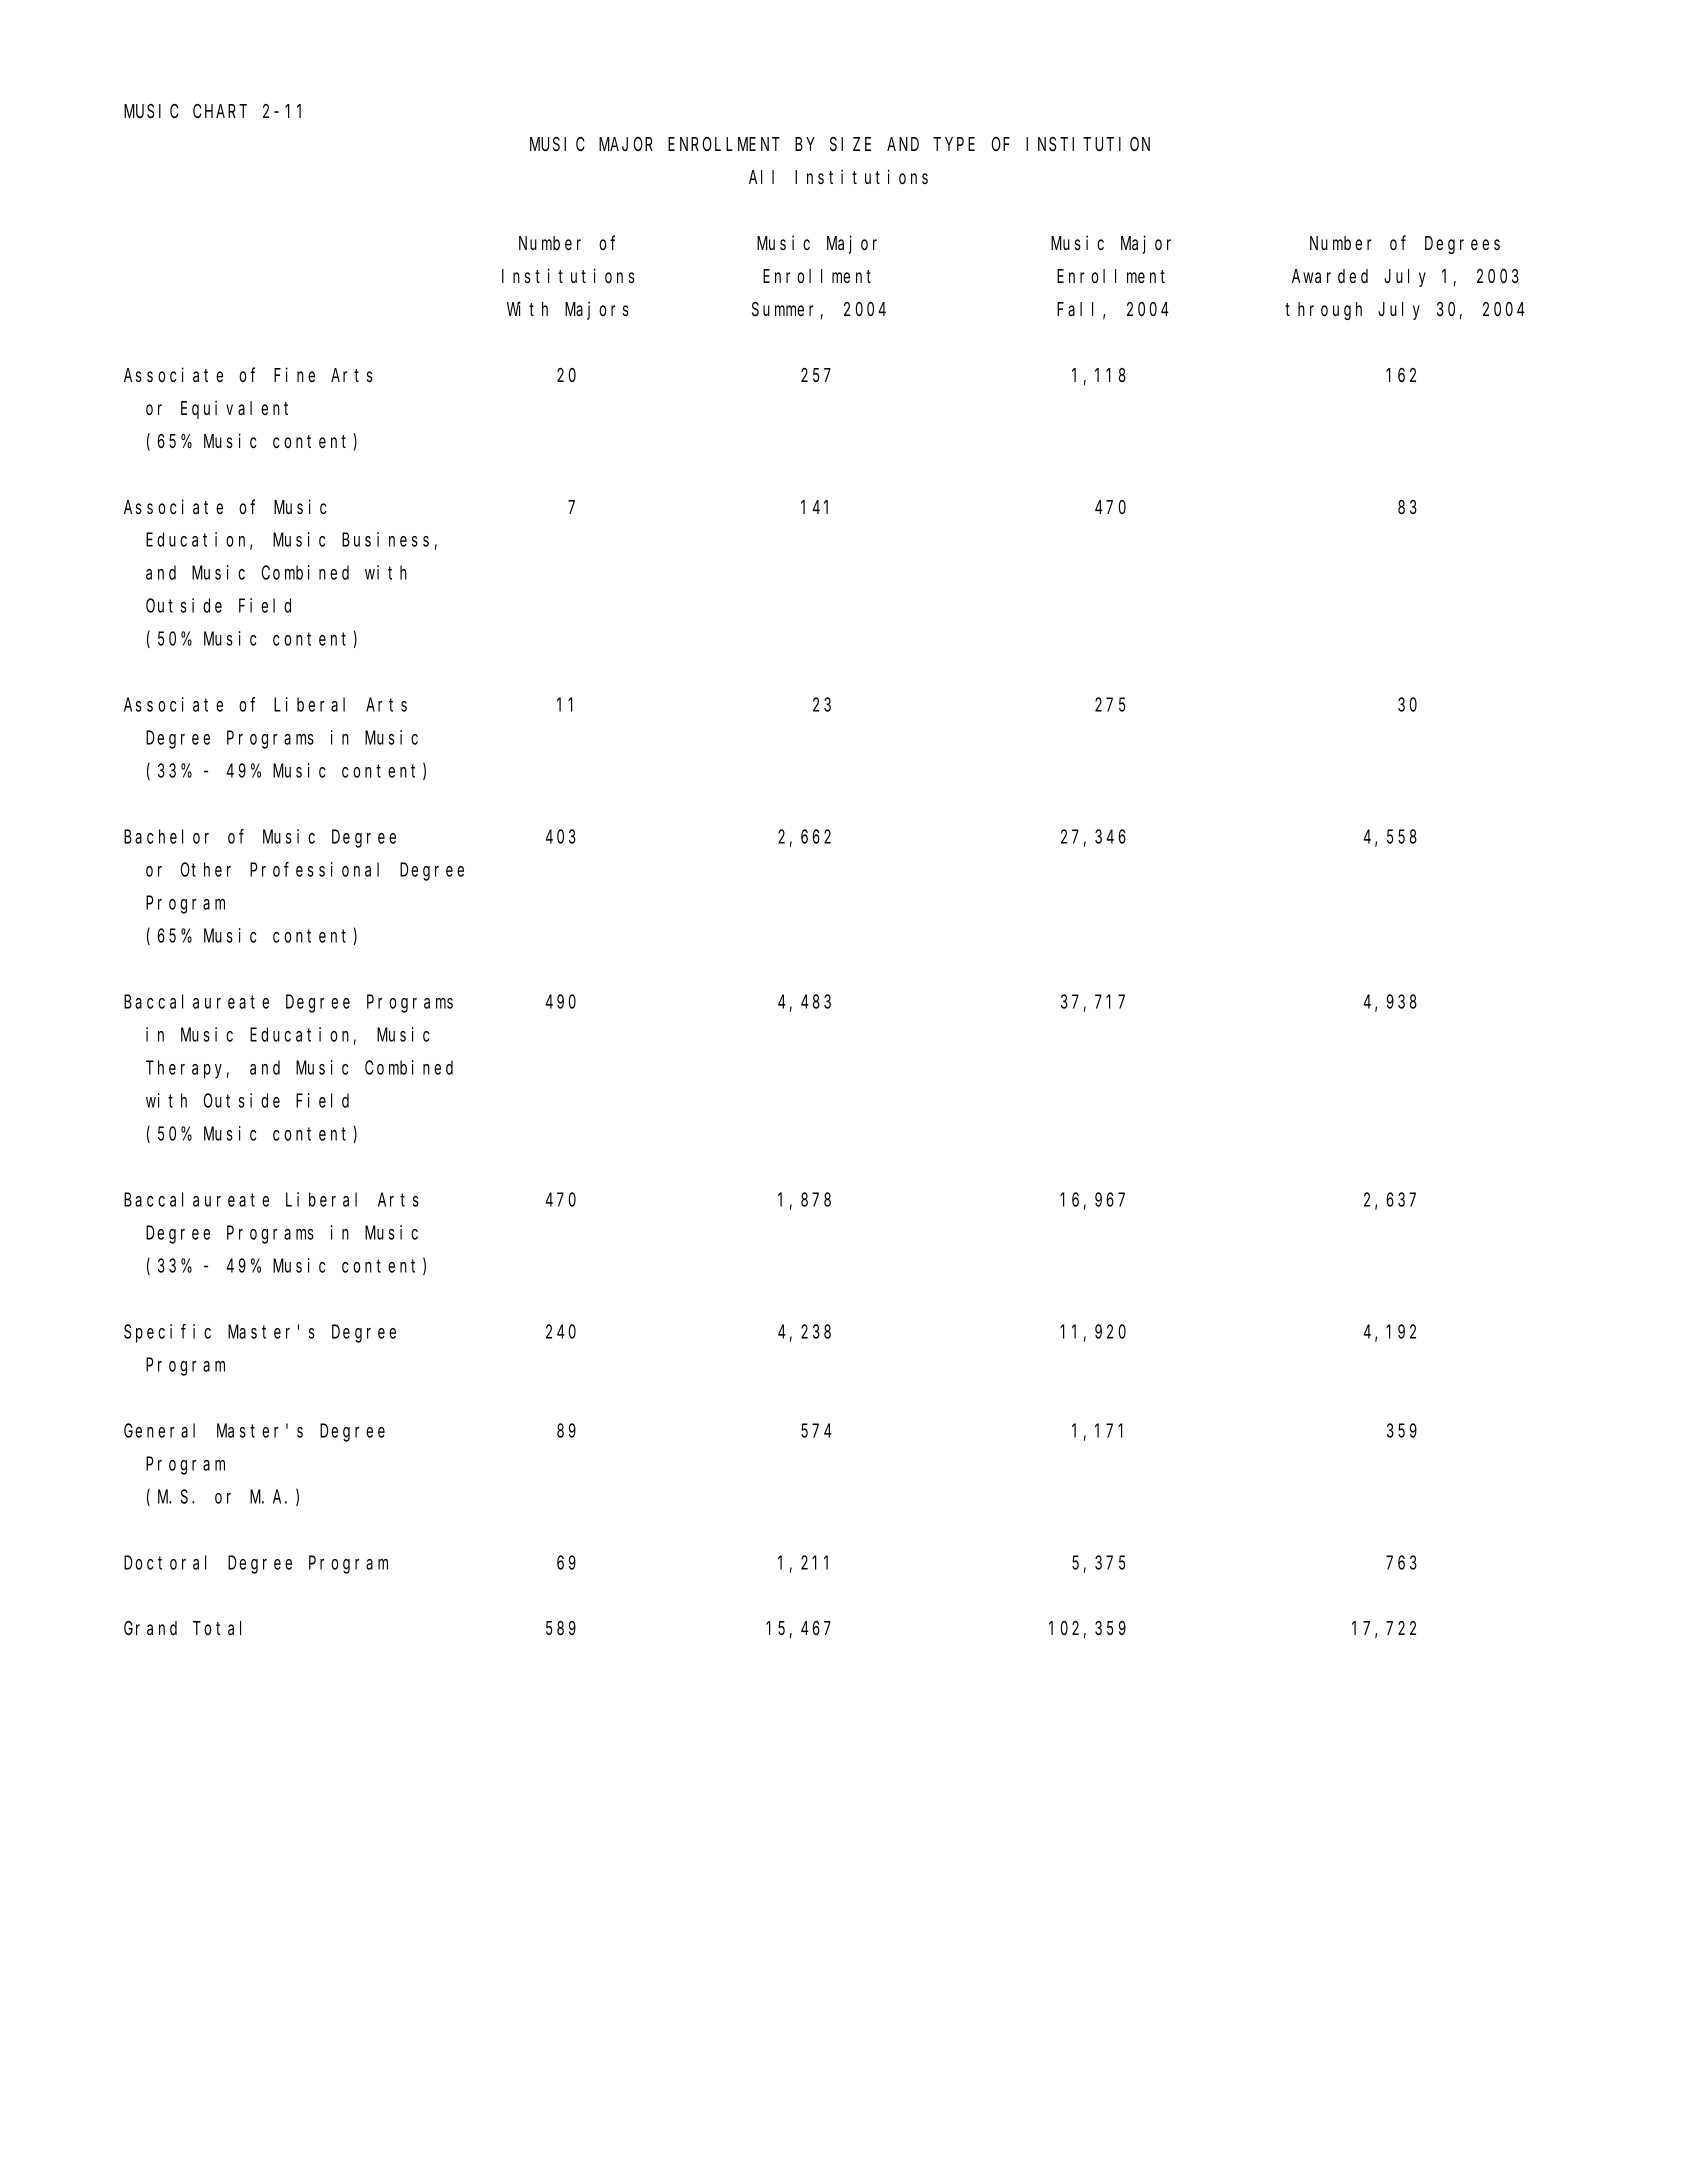 The height and width of the screenshot is (2177, 1682). I want to click on CHART, so click(220, 111).
